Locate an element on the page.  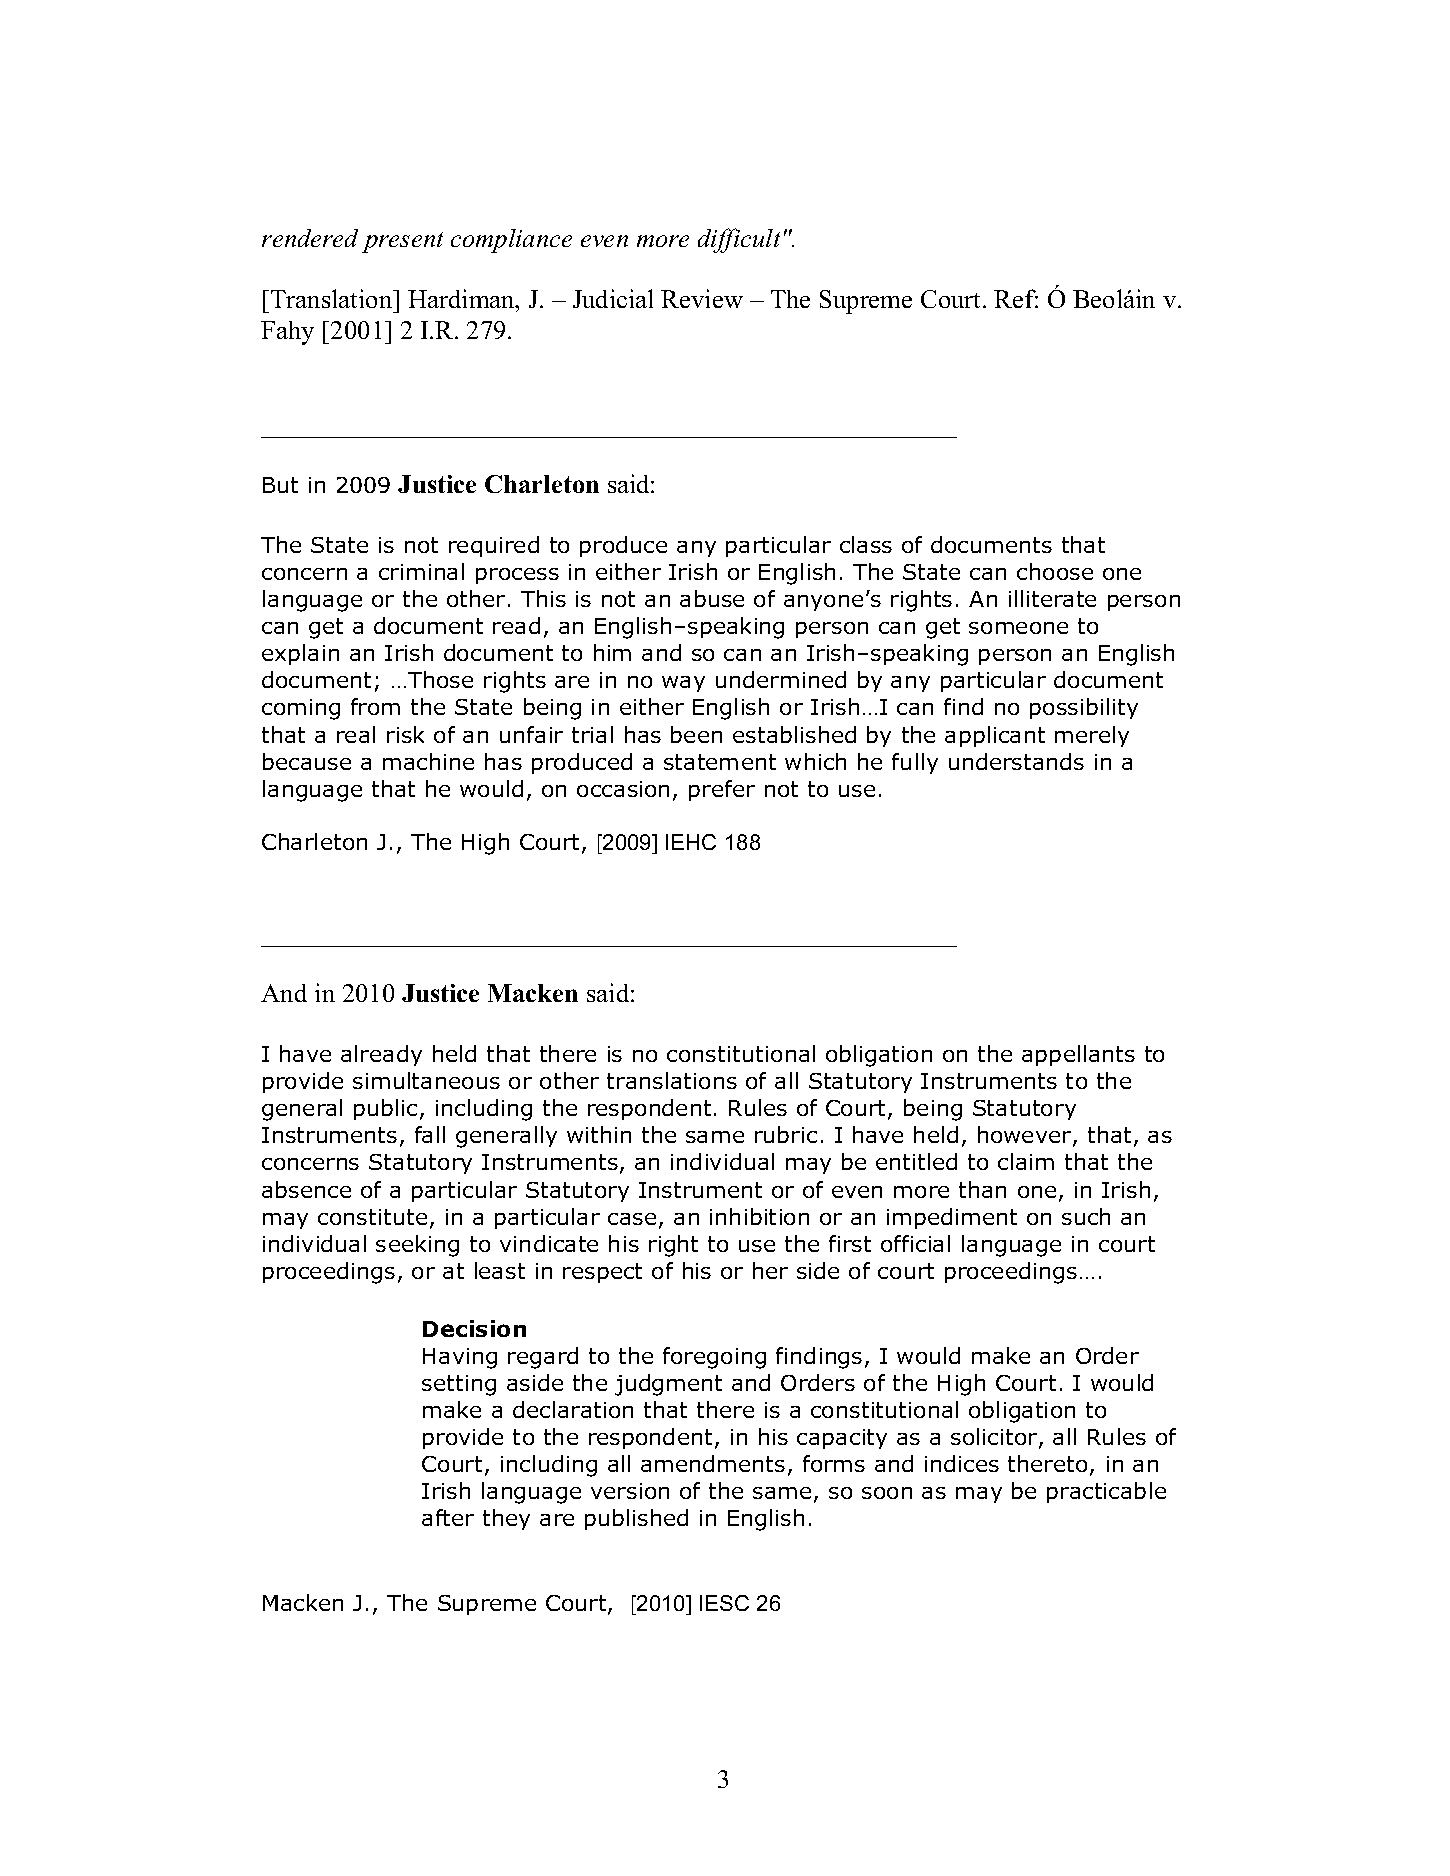
present is located at coordinates (402, 242).
